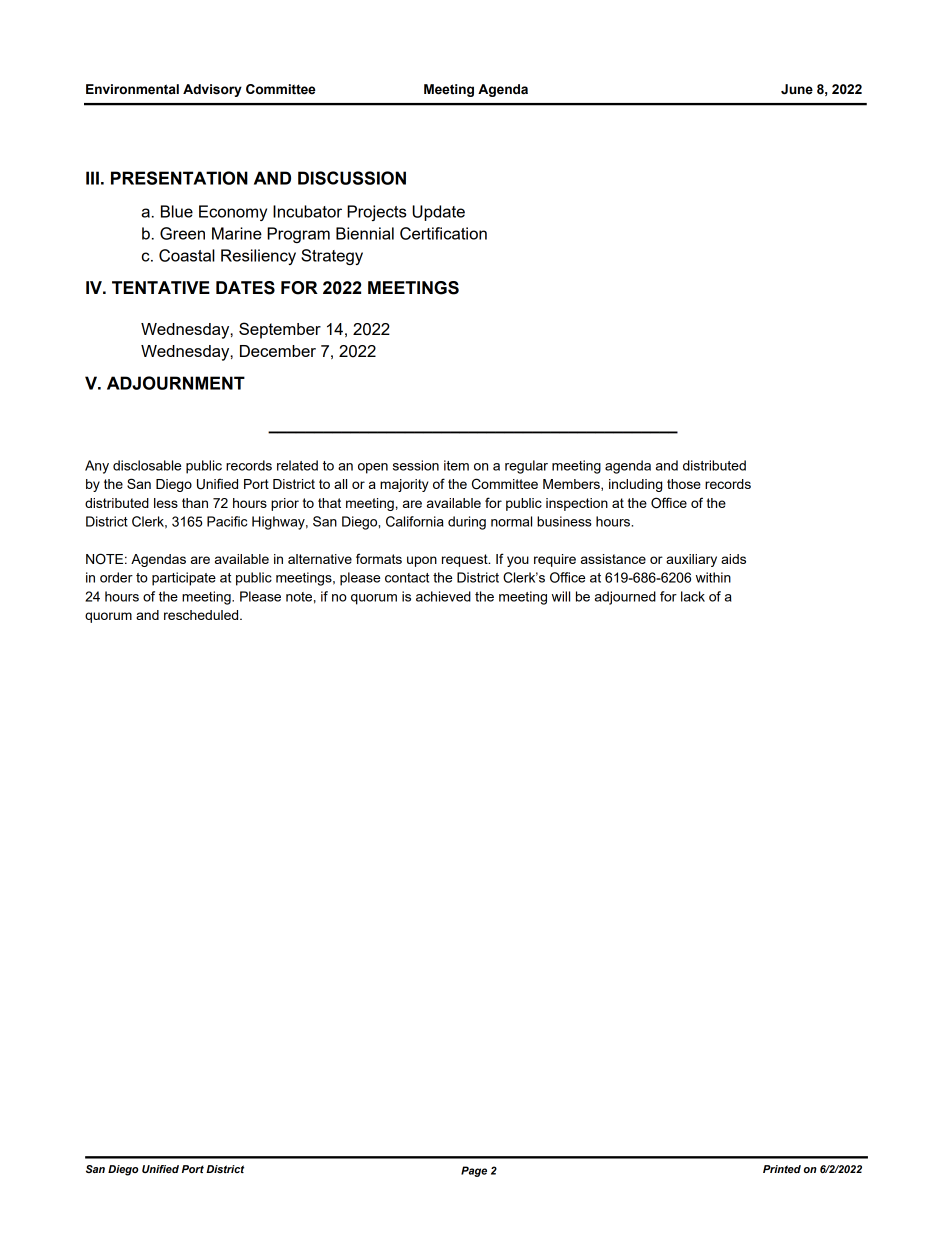 This page has width=952, height=1233. I want to click on achieved, so click(443, 596).
